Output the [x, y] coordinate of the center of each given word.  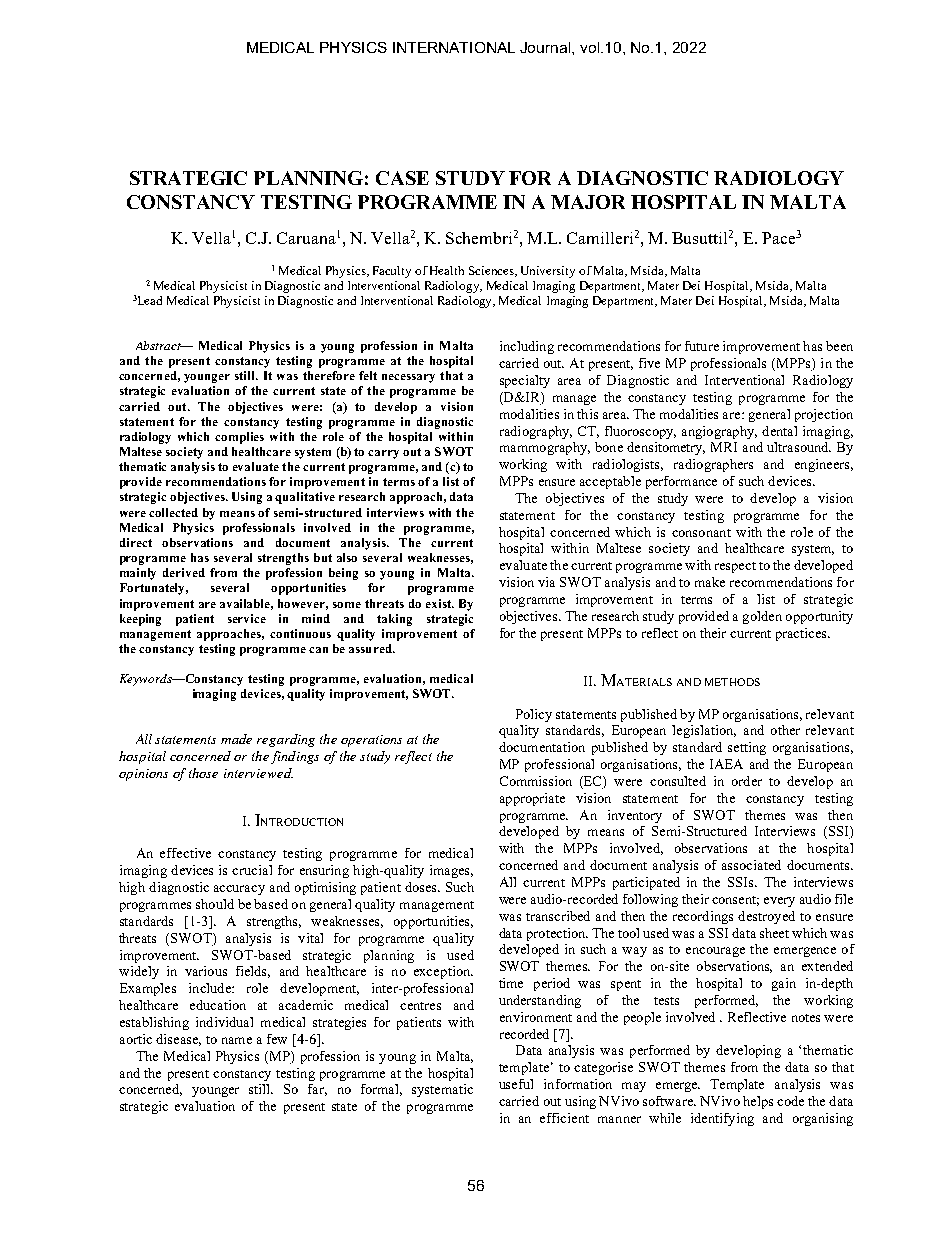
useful [516, 1084]
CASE [402, 178]
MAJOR [588, 202]
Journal [546, 47]
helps [758, 1102]
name [237, 1040]
